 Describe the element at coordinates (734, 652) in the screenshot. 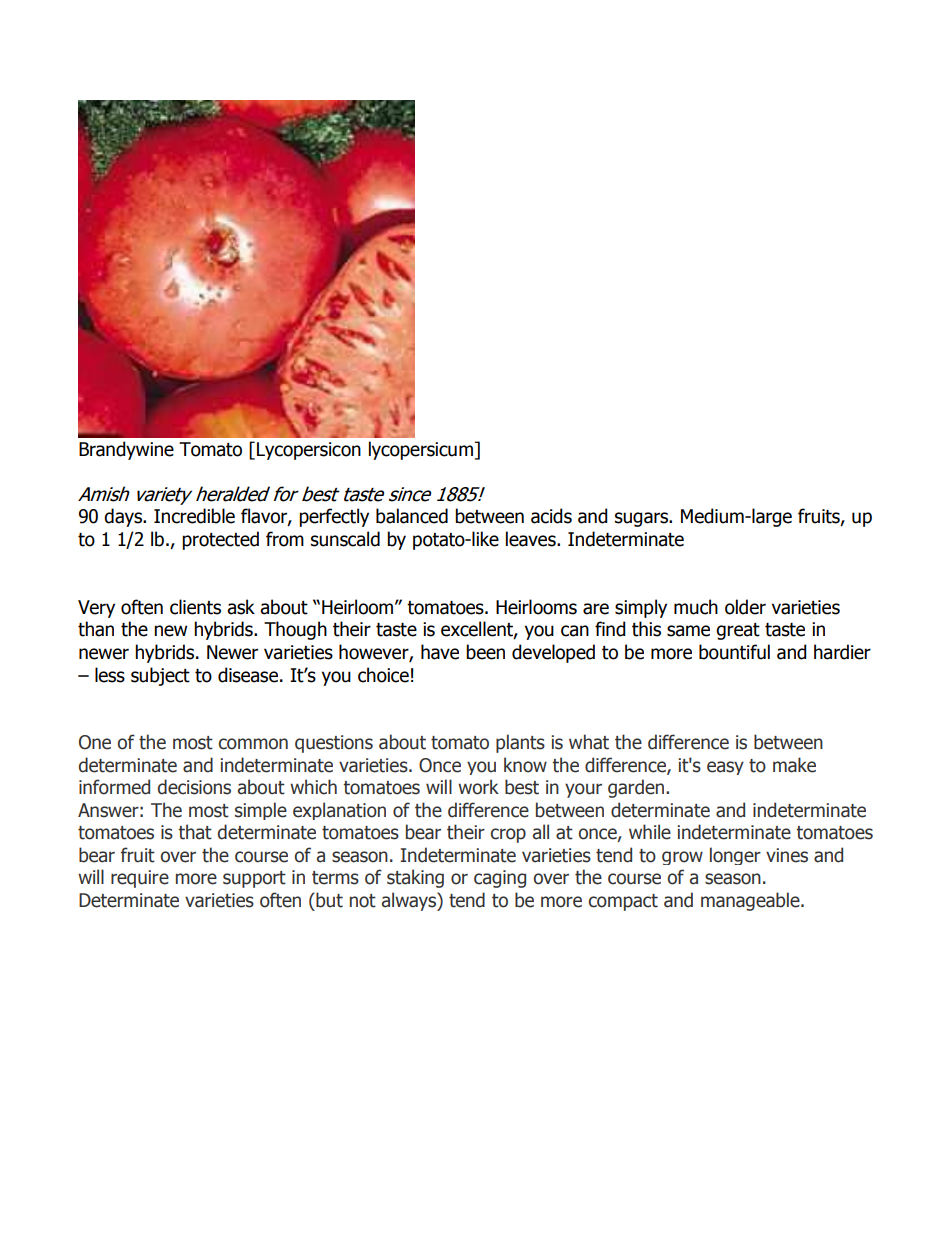

I see `bountiful` at that location.
